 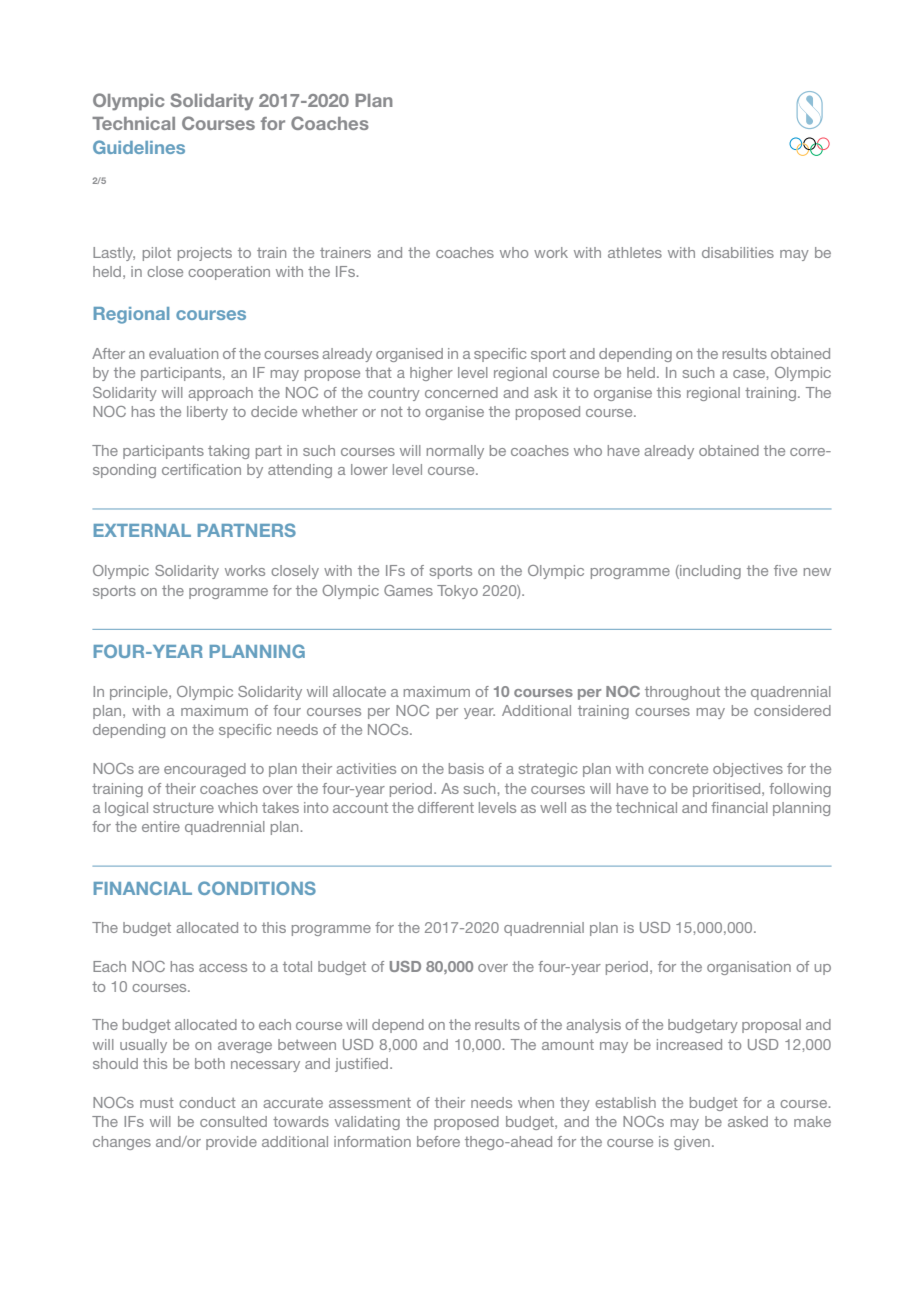 I want to click on athletes, so click(x=635, y=252).
